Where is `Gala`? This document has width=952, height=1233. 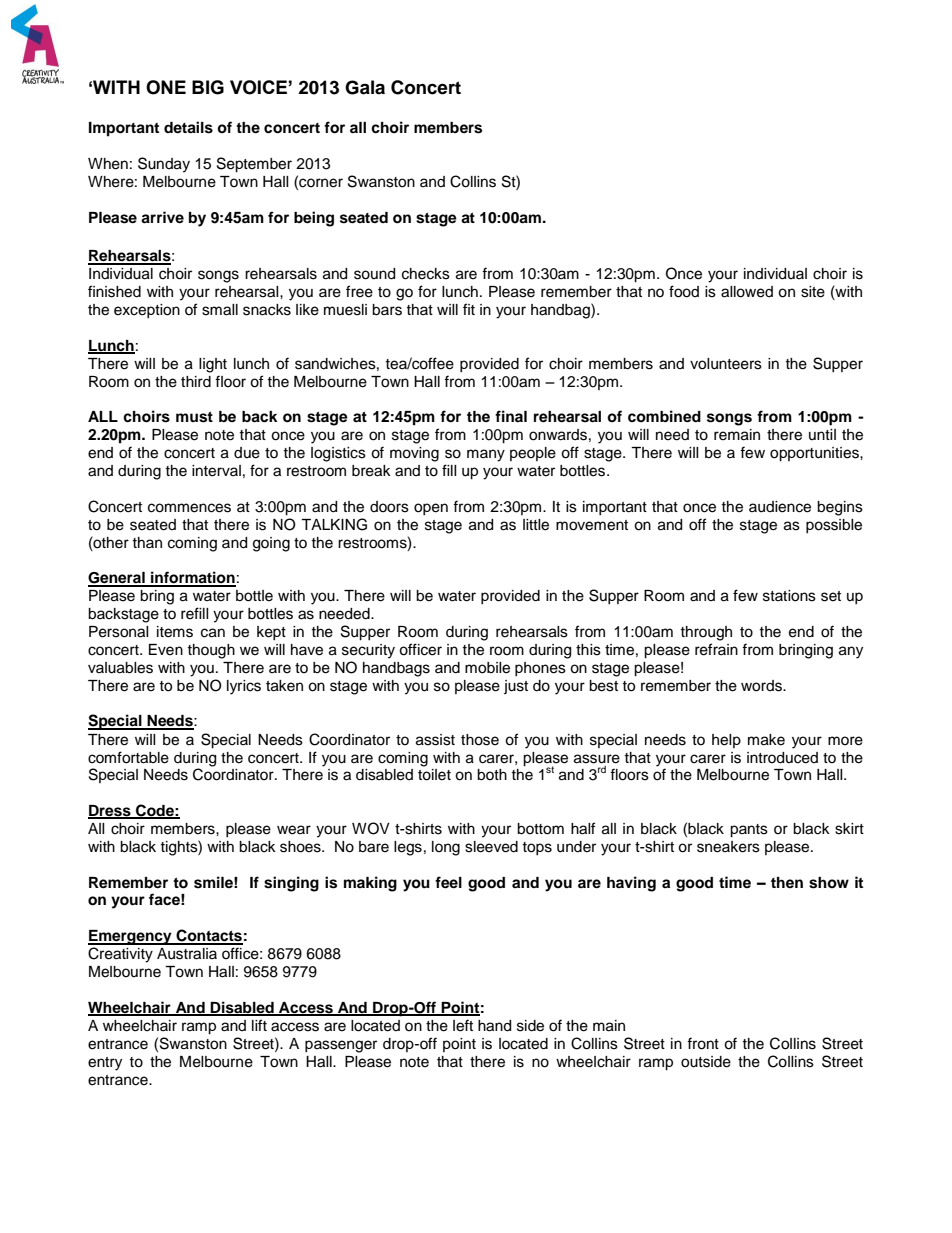
Gala is located at coordinates (365, 87).
